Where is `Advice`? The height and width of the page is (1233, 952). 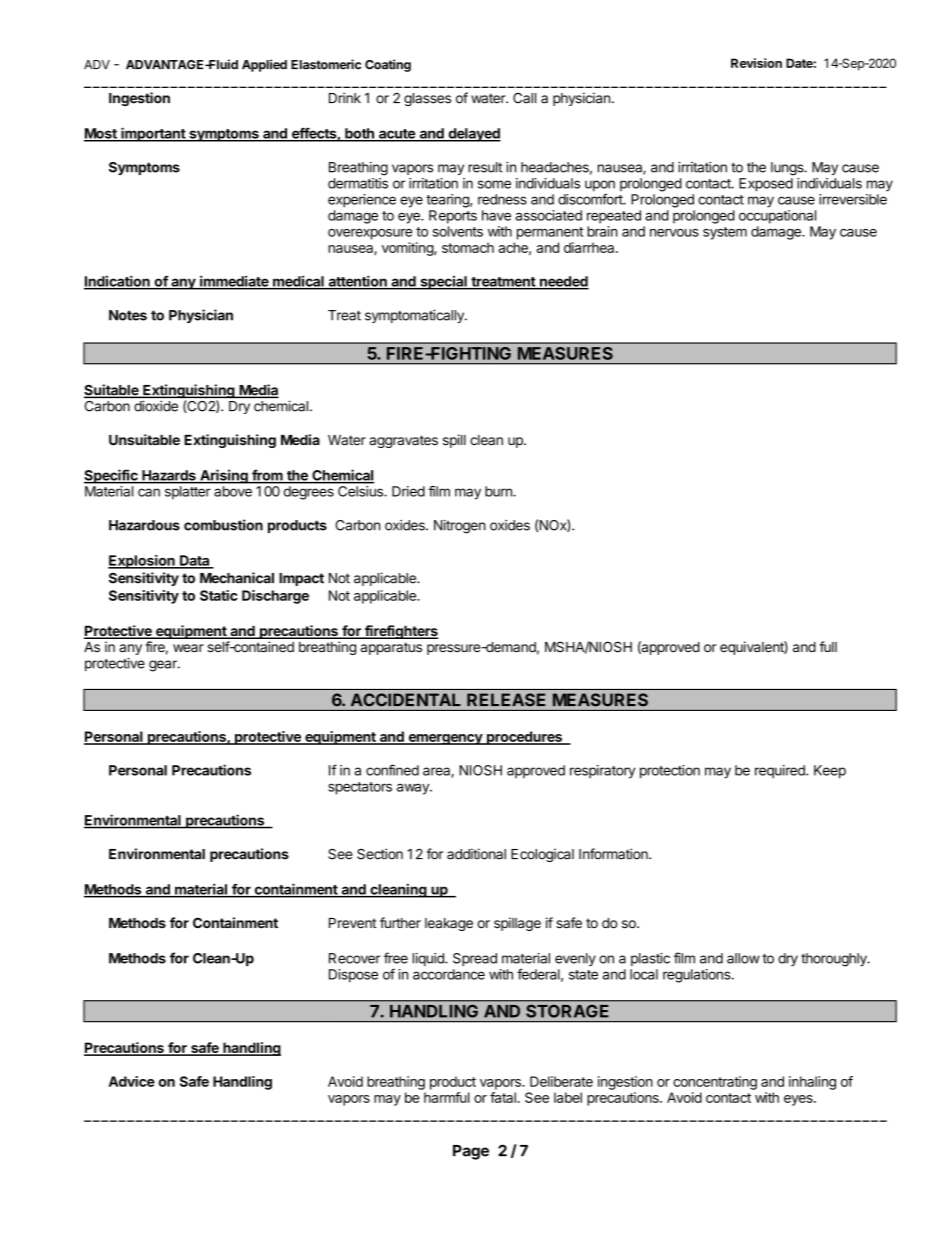 Advice is located at coordinates (132, 1081).
